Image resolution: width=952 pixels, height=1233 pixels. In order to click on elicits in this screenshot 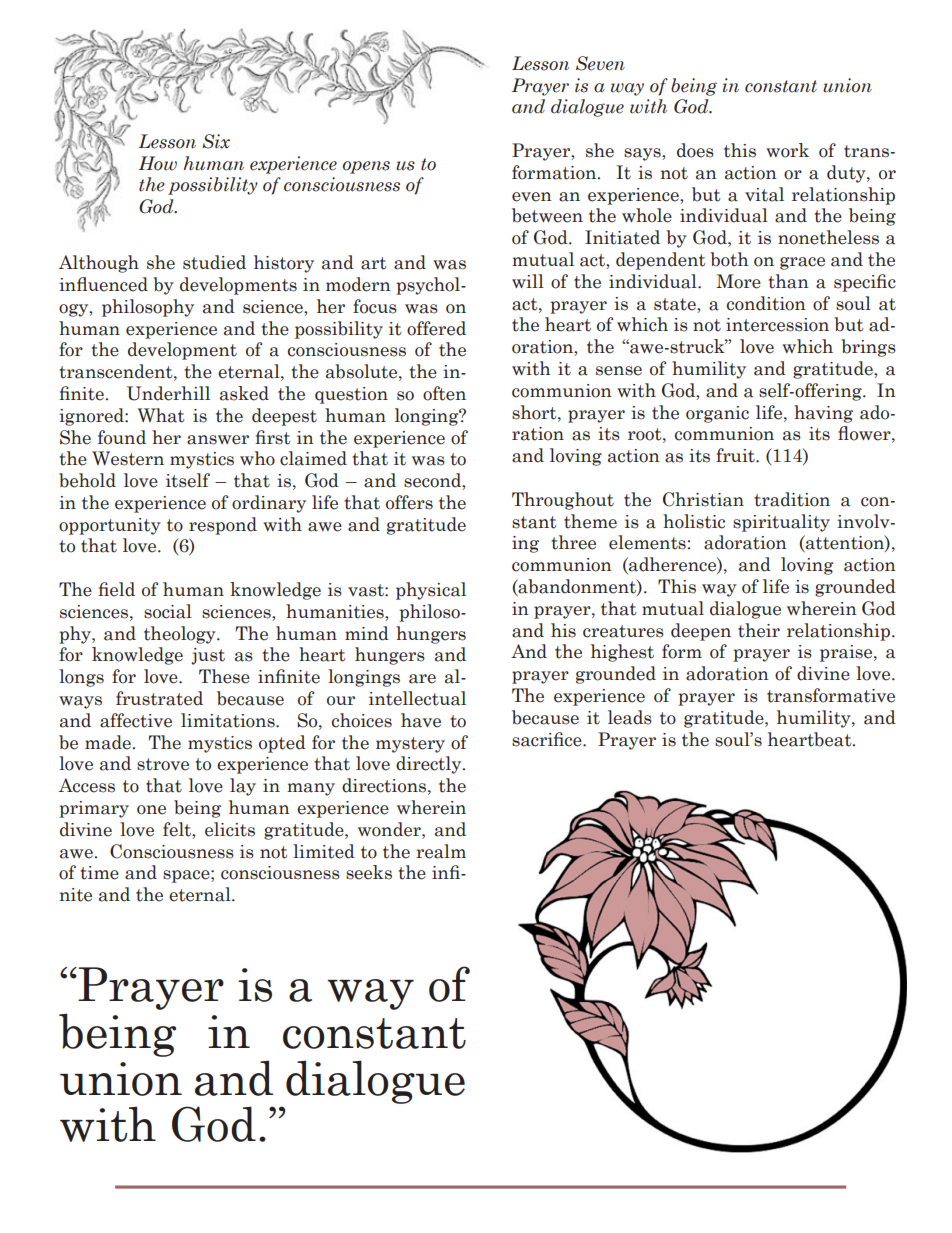, I will do `click(230, 829)`.
